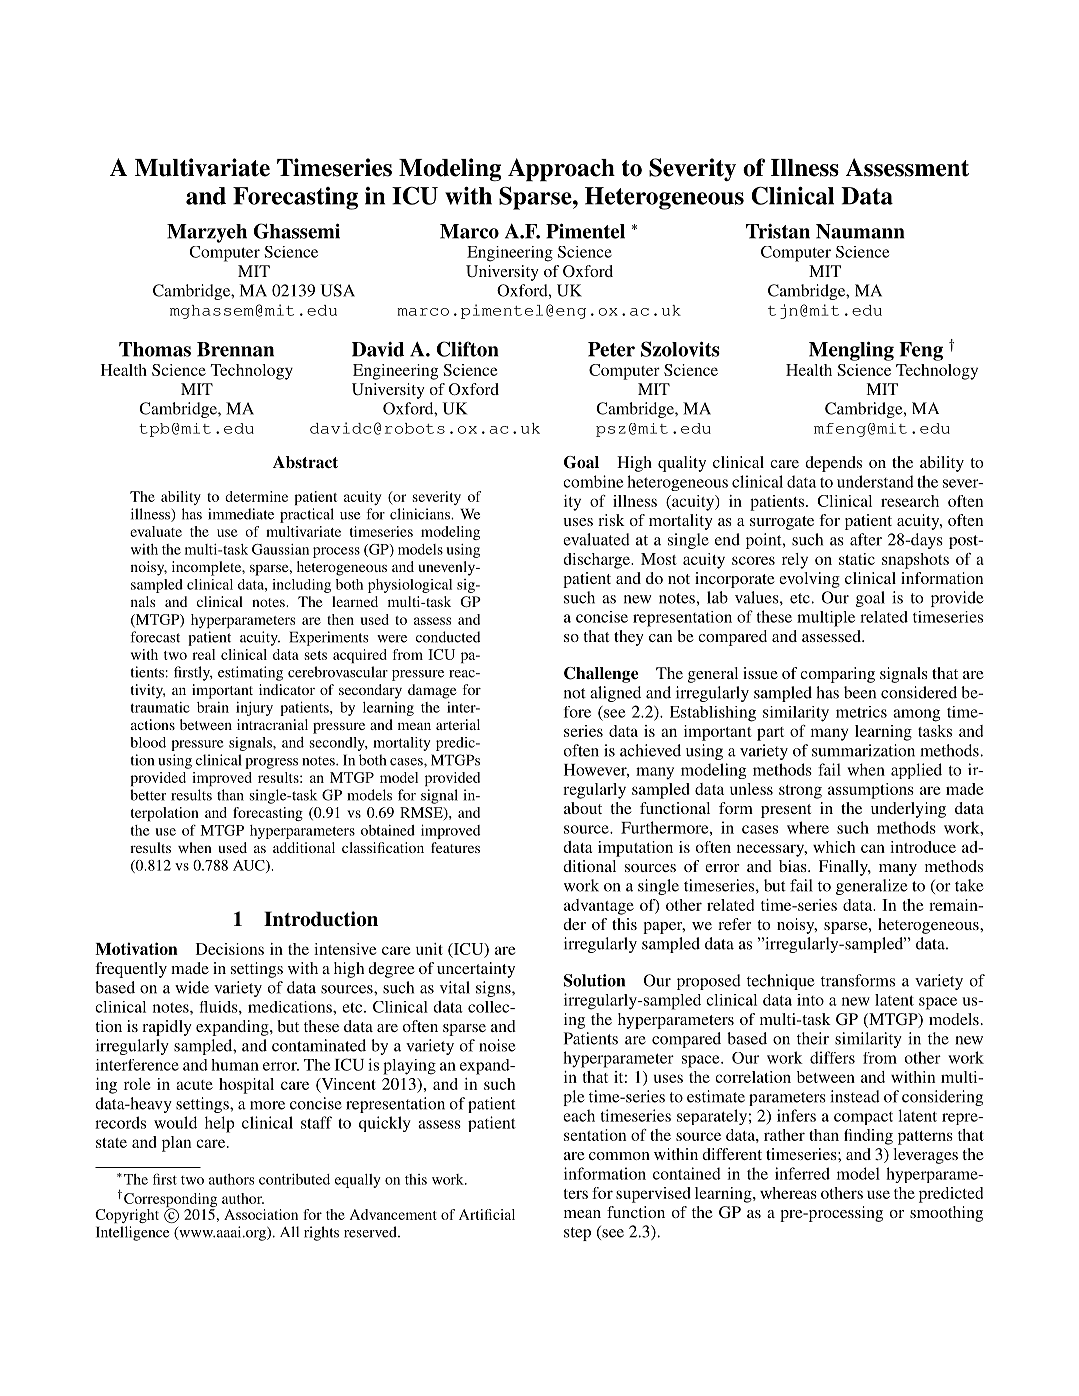 The width and height of the screenshot is (1079, 1396). Describe the element at coordinates (494, 989) in the screenshot. I see `signs` at that location.
